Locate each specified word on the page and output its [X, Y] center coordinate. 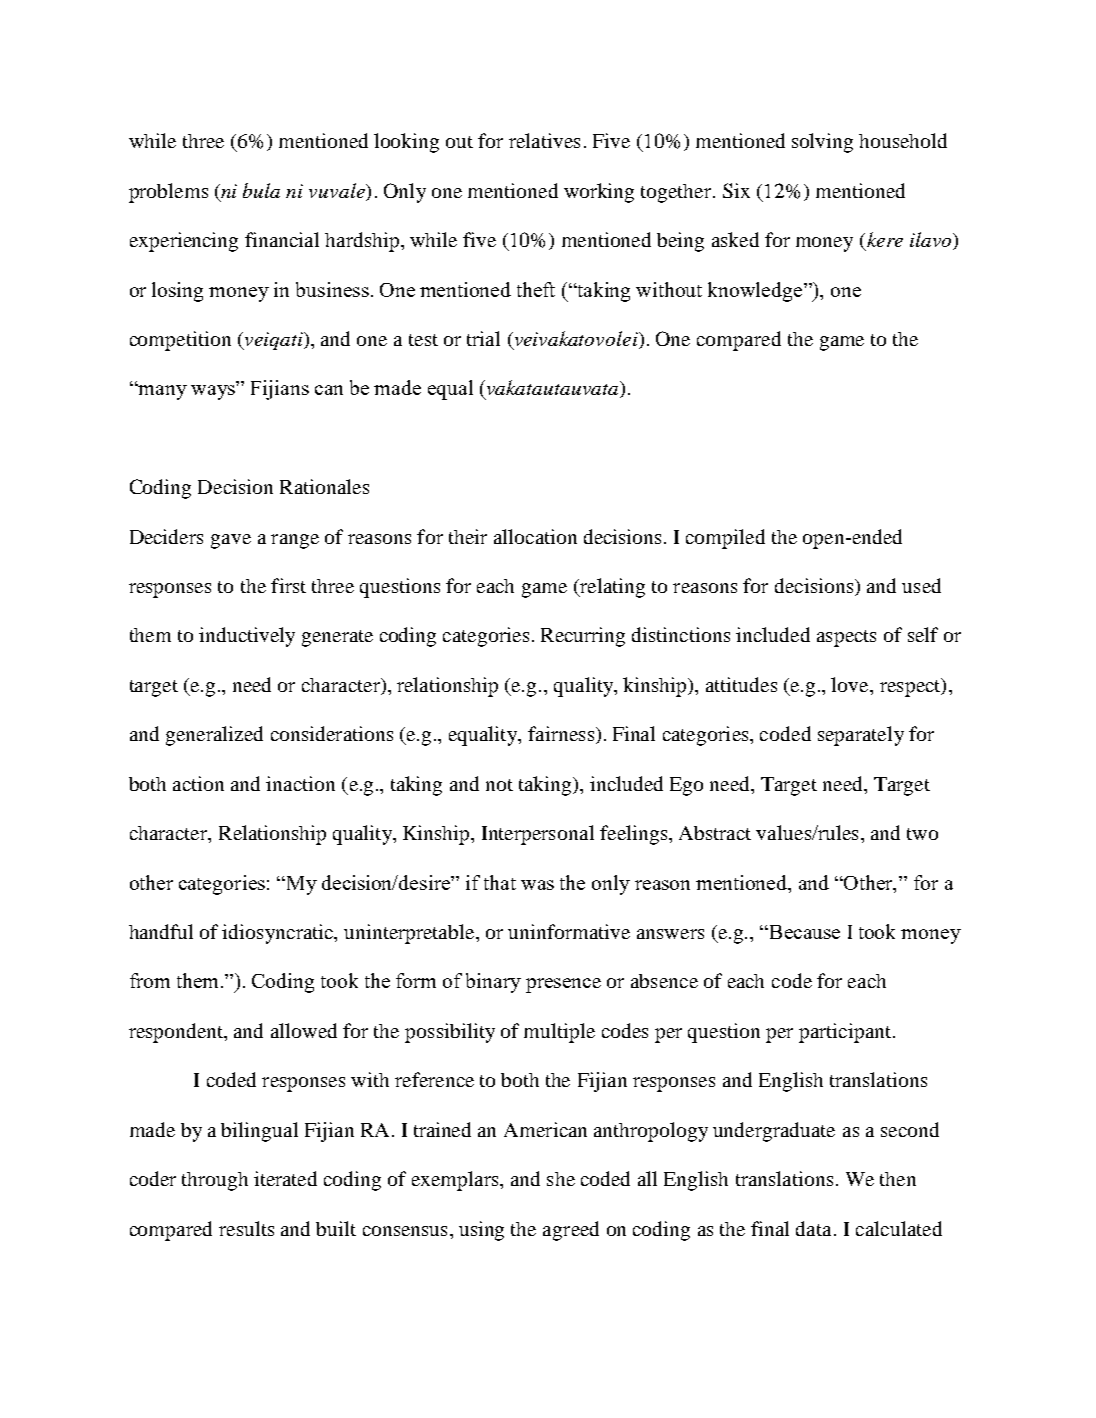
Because [803, 932]
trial [483, 338]
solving [822, 143]
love [851, 684]
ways [213, 392]
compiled [725, 539]
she [561, 1179]
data [813, 1228]
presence [563, 985]
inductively [247, 637]
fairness [562, 735]
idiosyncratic [279, 934]
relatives [544, 140]
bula [261, 190]
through [215, 1181]
